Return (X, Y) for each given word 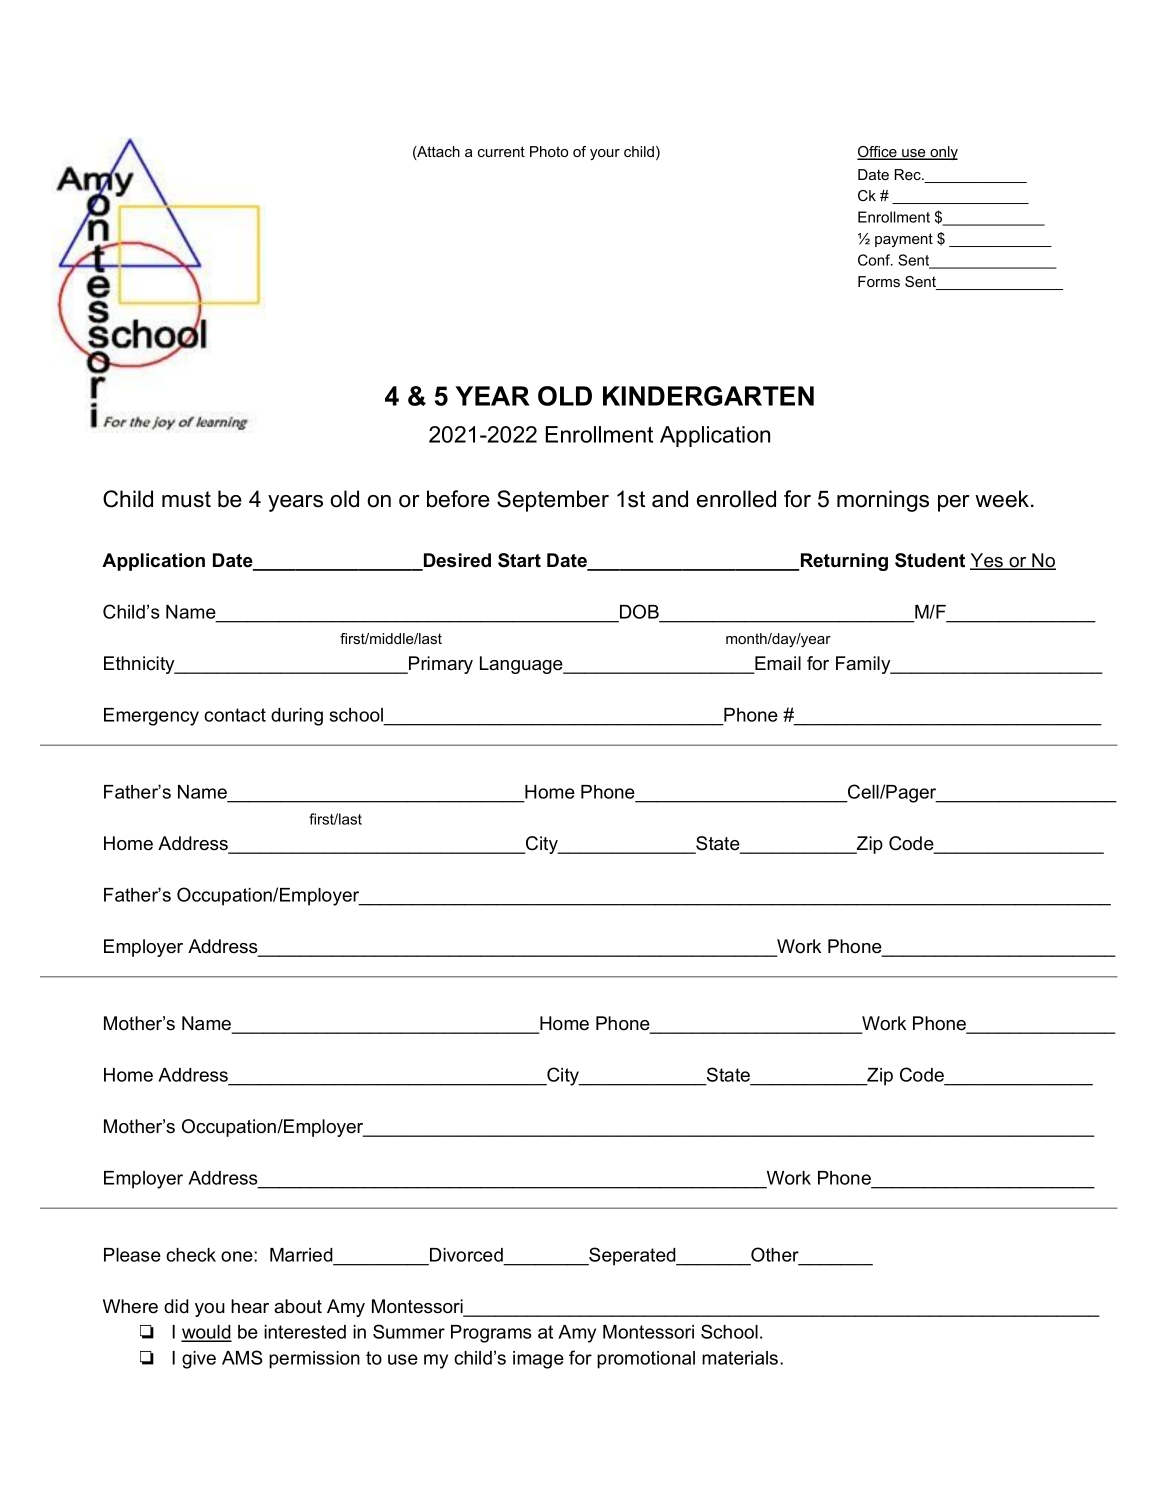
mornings (883, 501)
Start (519, 560)
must (186, 499)
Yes (987, 561)
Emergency (151, 717)
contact (235, 715)
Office (878, 153)
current (501, 151)
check (191, 1255)
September (553, 501)
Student (930, 560)
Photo (549, 151)
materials (741, 1358)
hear (250, 1306)
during (297, 717)
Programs (491, 1334)
